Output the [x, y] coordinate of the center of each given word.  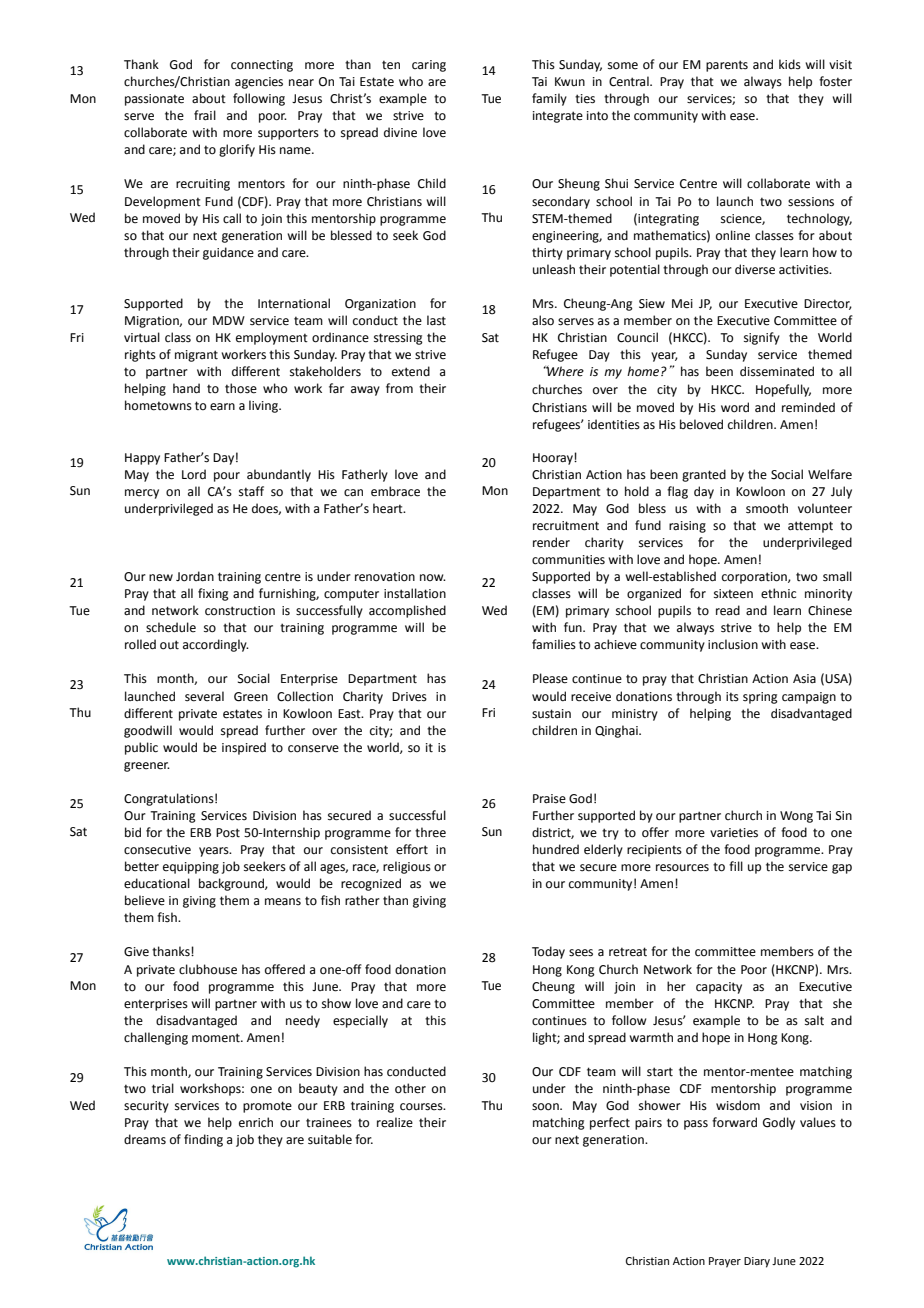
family [549, 99]
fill [736, 866]
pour [227, 477]
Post [228, 833]
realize [395, 1122]
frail [205, 115]
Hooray [554, 459]
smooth [767, 508]
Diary [757, 1262]
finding [203, 1140]
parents [727, 66]
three [430, 832]
